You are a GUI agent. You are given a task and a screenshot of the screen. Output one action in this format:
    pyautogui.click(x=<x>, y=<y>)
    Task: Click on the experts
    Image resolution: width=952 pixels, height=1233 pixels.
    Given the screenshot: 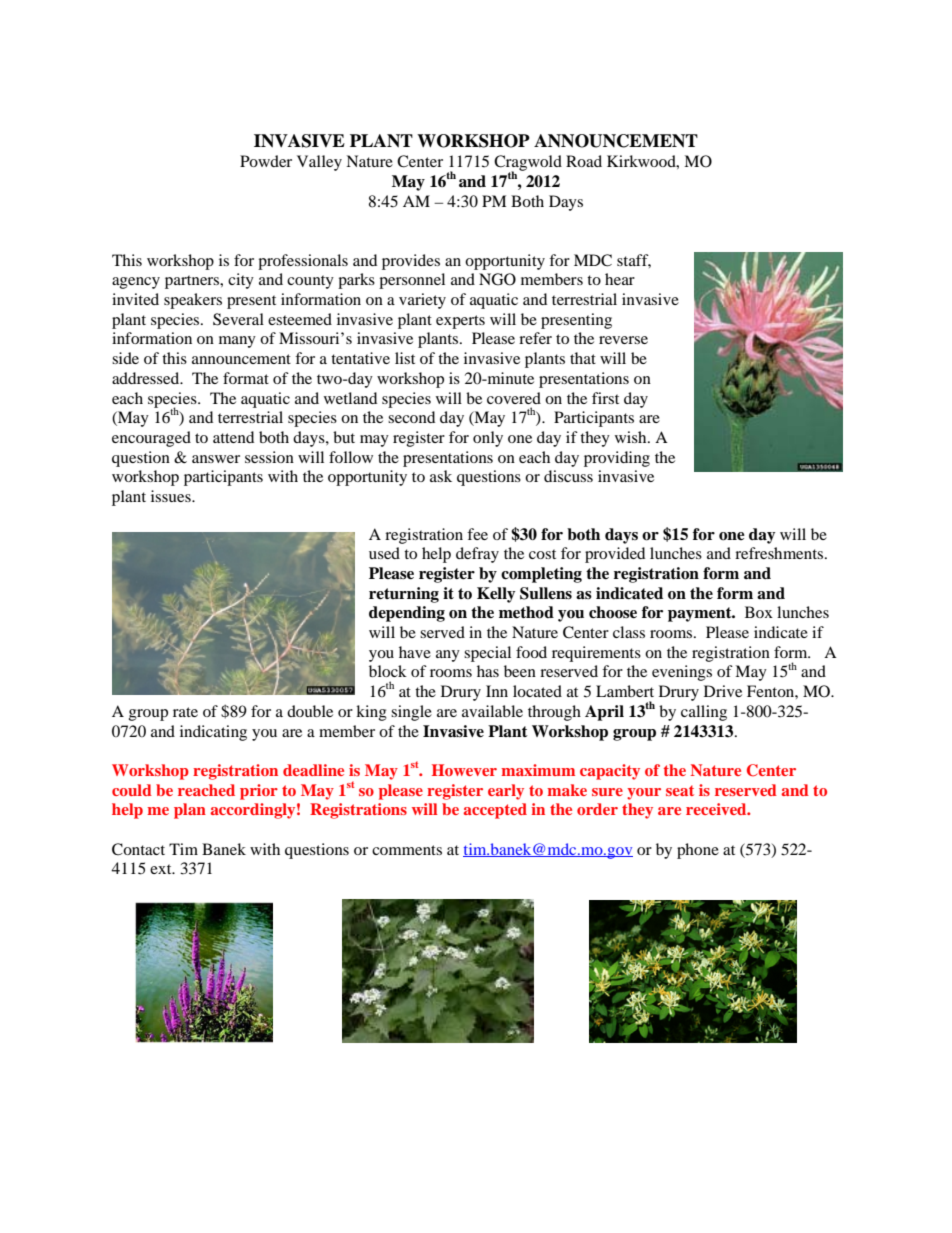 What is the action you would take?
    pyautogui.click(x=460, y=322)
